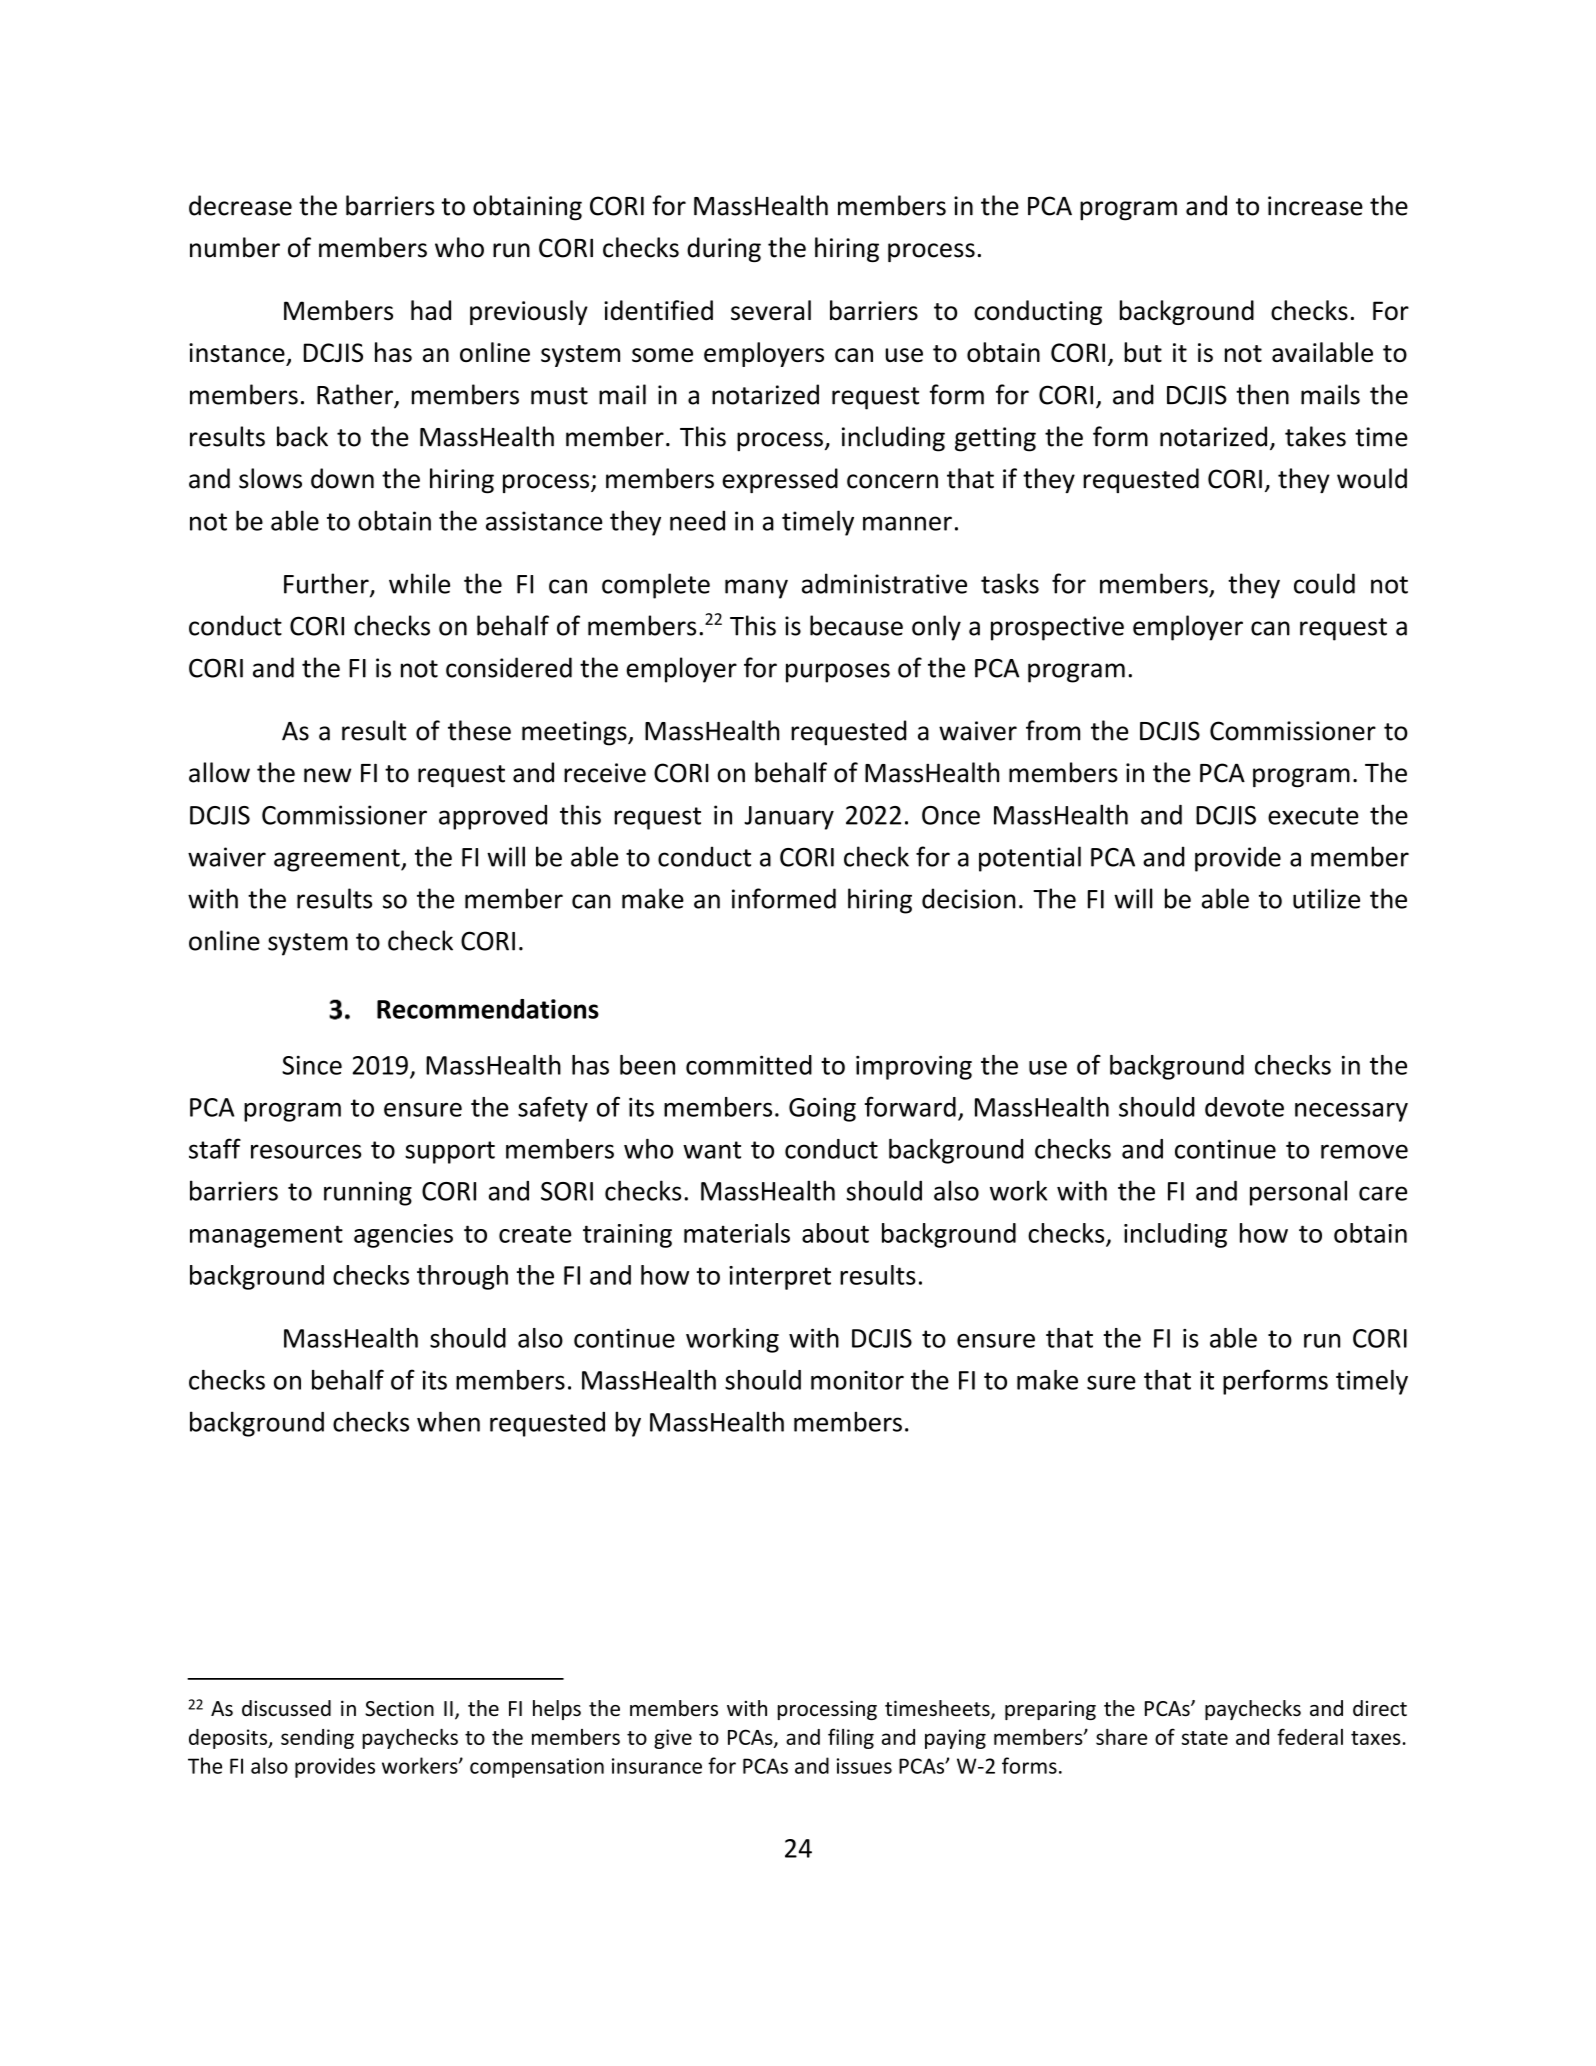  Describe the element at coordinates (749, 1065) in the screenshot. I see `committed` at that location.
